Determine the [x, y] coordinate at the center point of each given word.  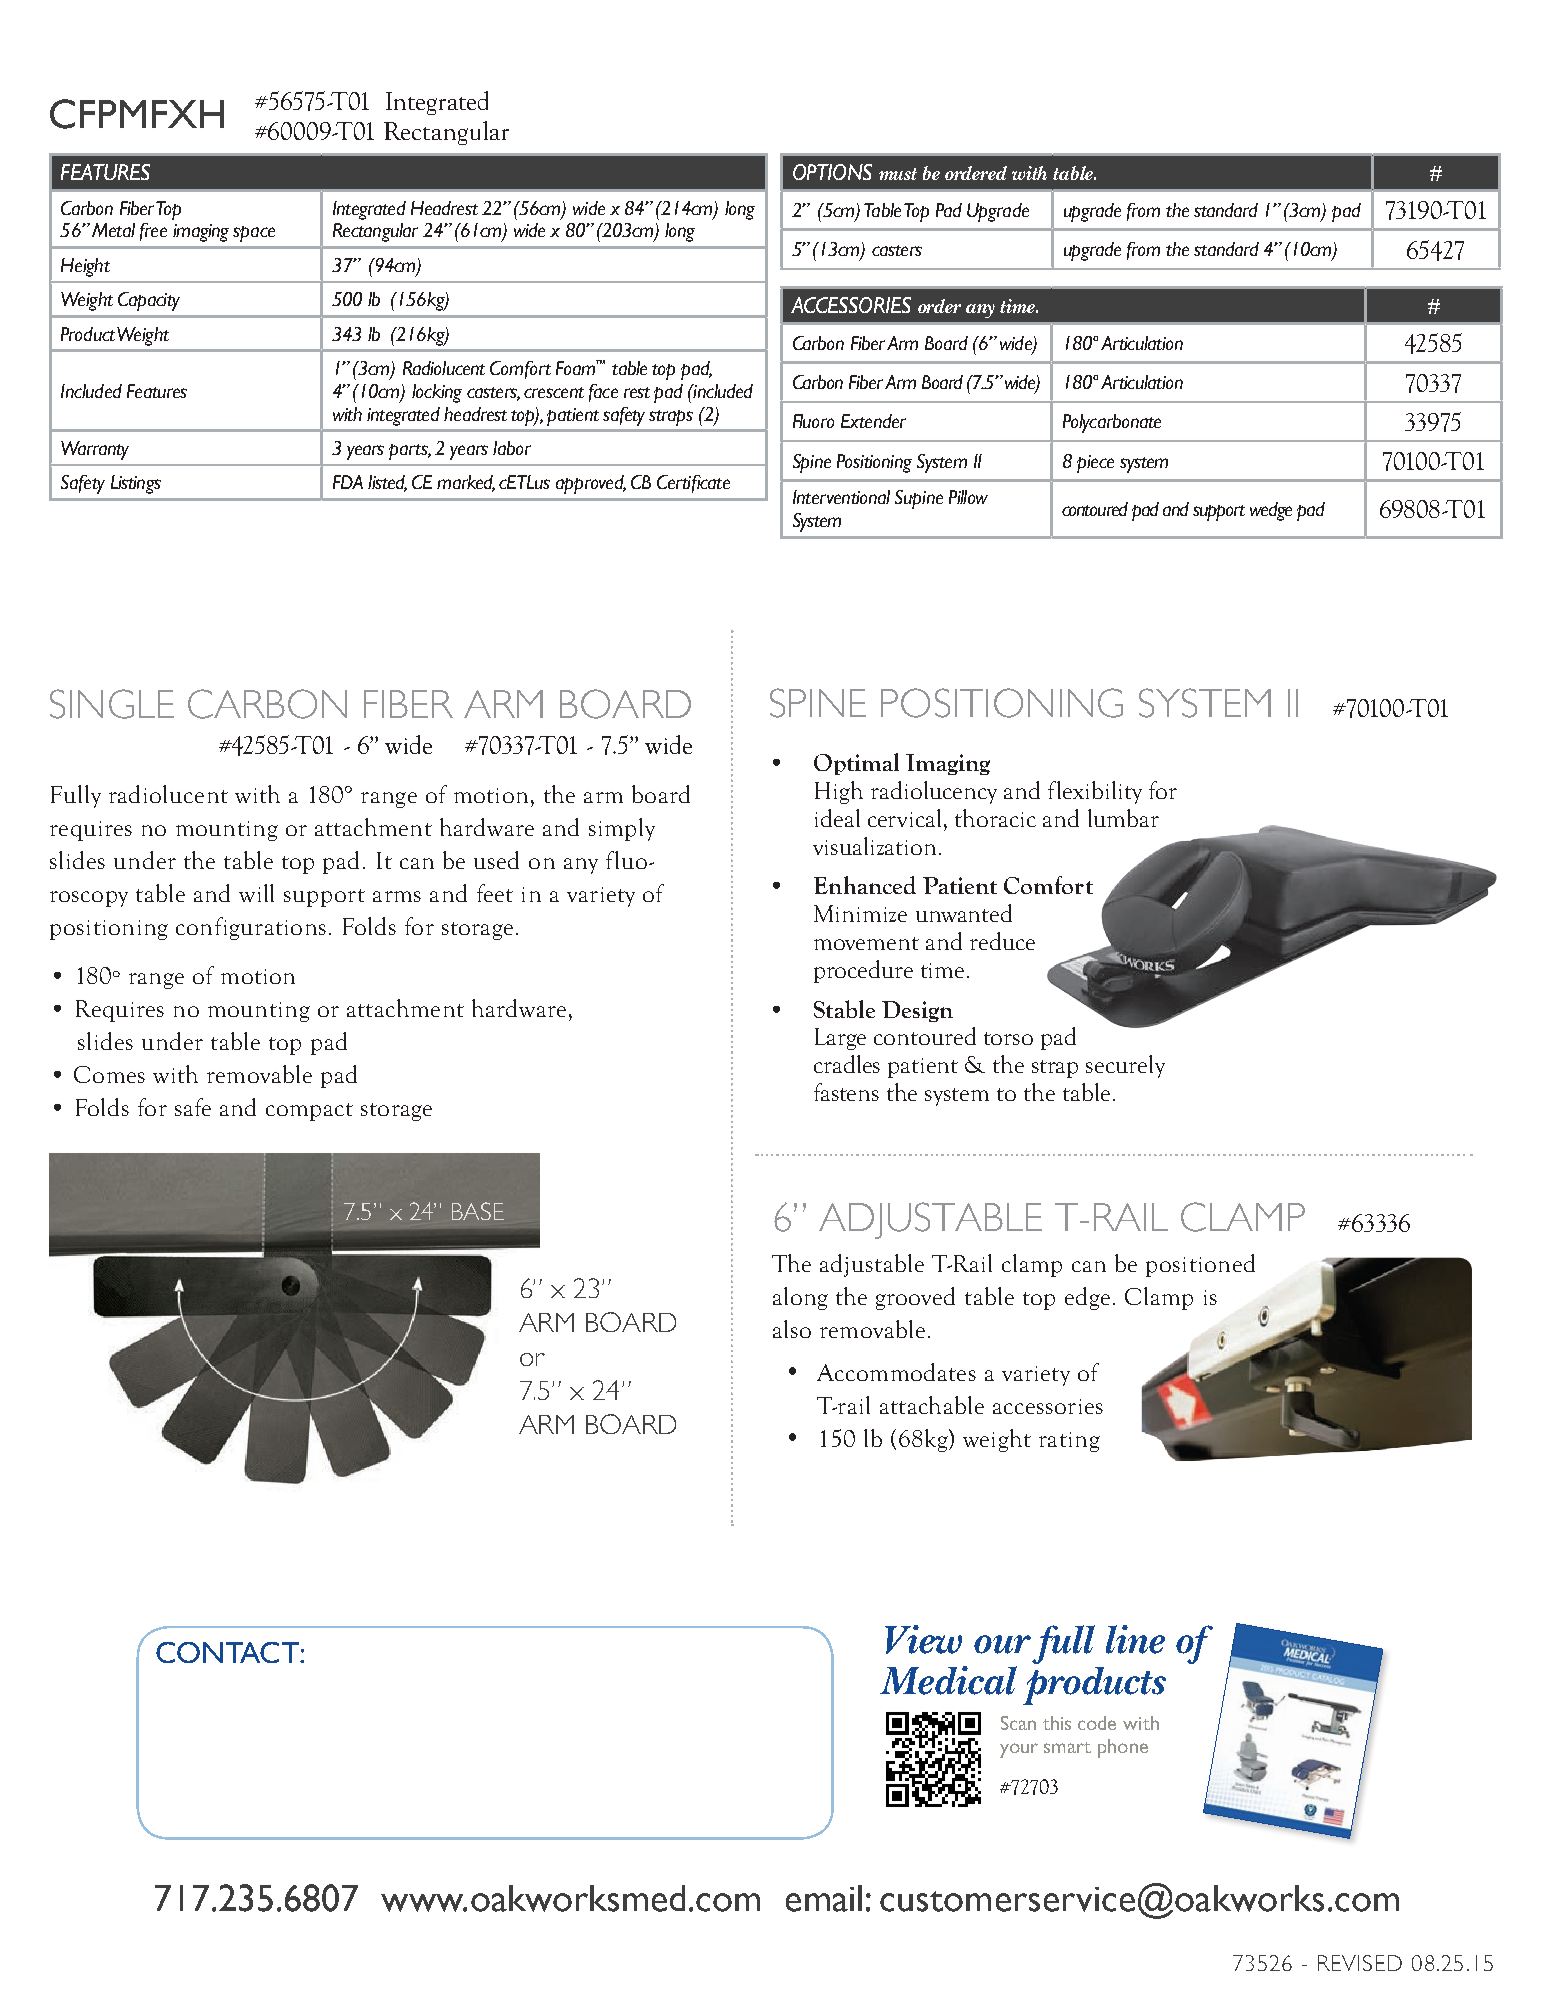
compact [309, 1112]
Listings [136, 484]
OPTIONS [832, 172]
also [792, 1329]
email [824, 1898]
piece [1095, 464]
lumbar [1123, 818]
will [256, 893]
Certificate [693, 484]
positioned [1200, 1265]
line [1135, 1639]
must [898, 174]
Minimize [860, 913]
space [254, 234]
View [923, 1639]
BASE [478, 1211]
